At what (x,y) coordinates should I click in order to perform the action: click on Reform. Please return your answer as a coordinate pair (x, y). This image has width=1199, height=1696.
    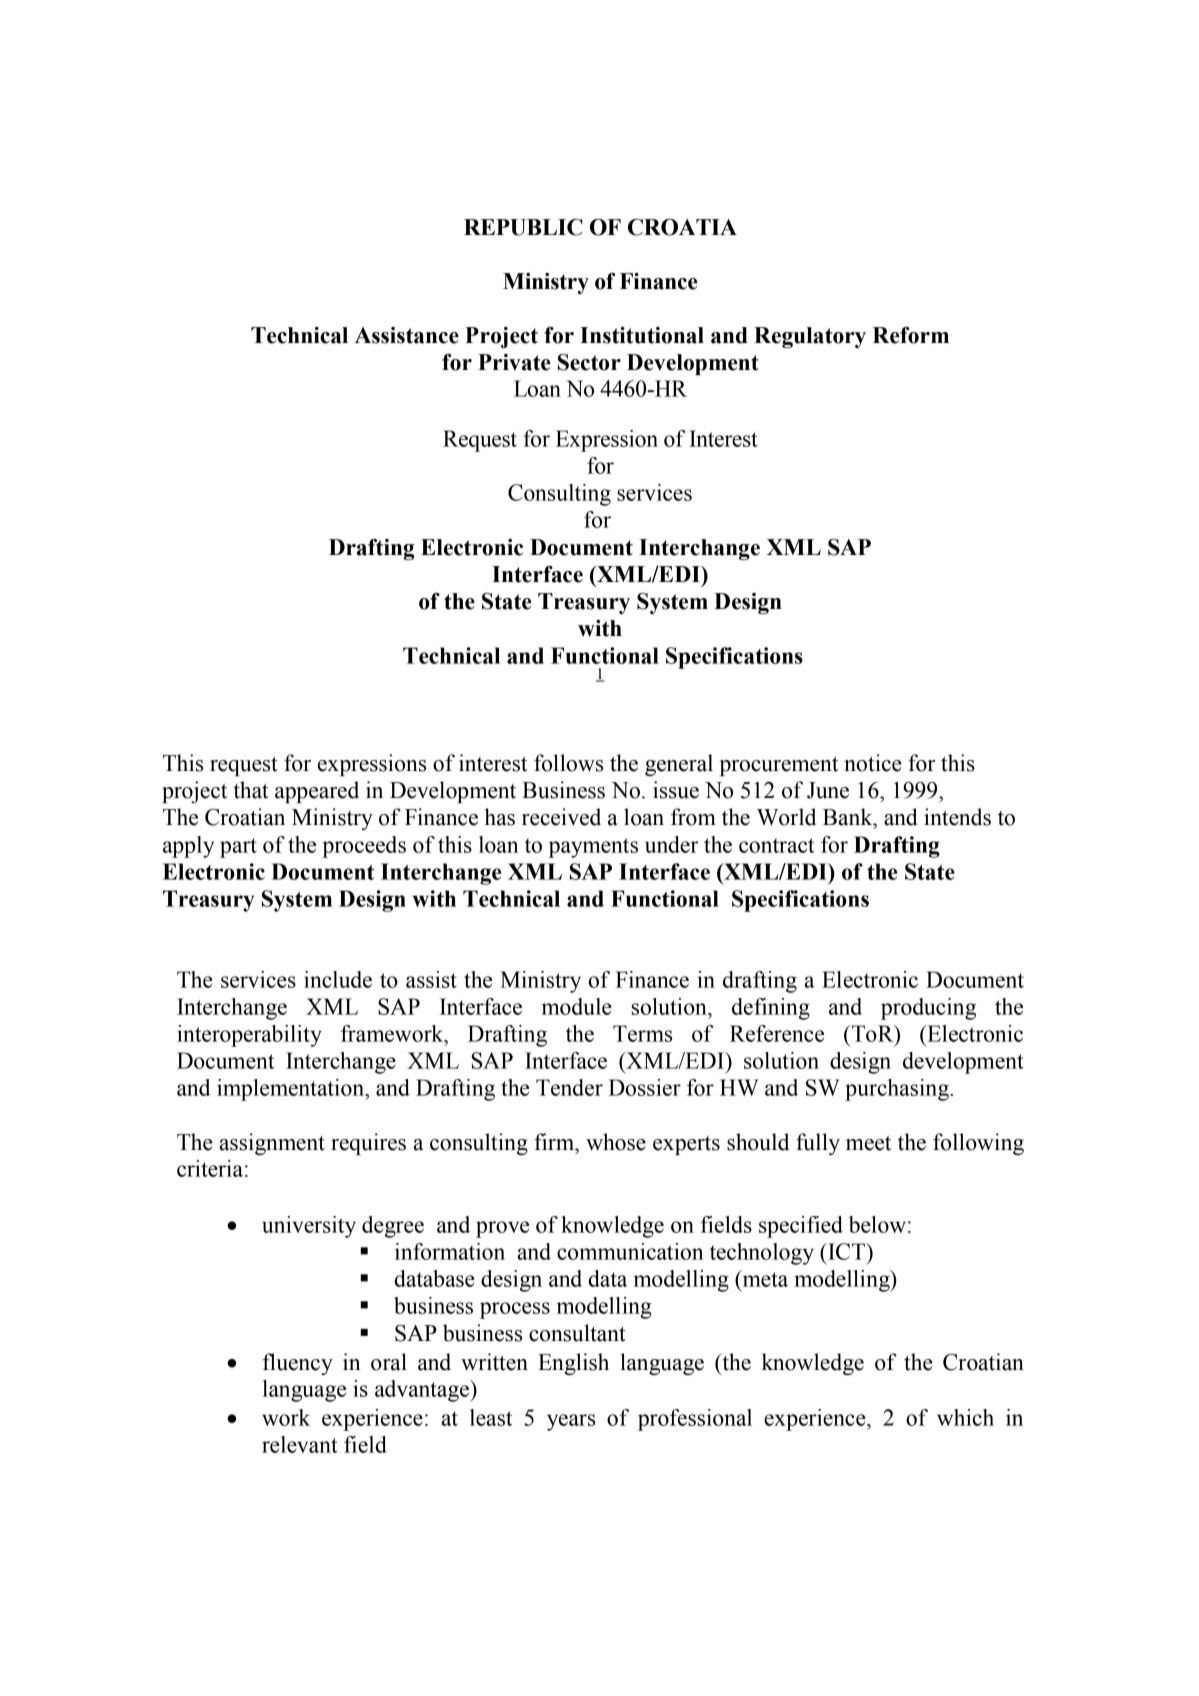
    Looking at the image, I should click on (911, 335).
